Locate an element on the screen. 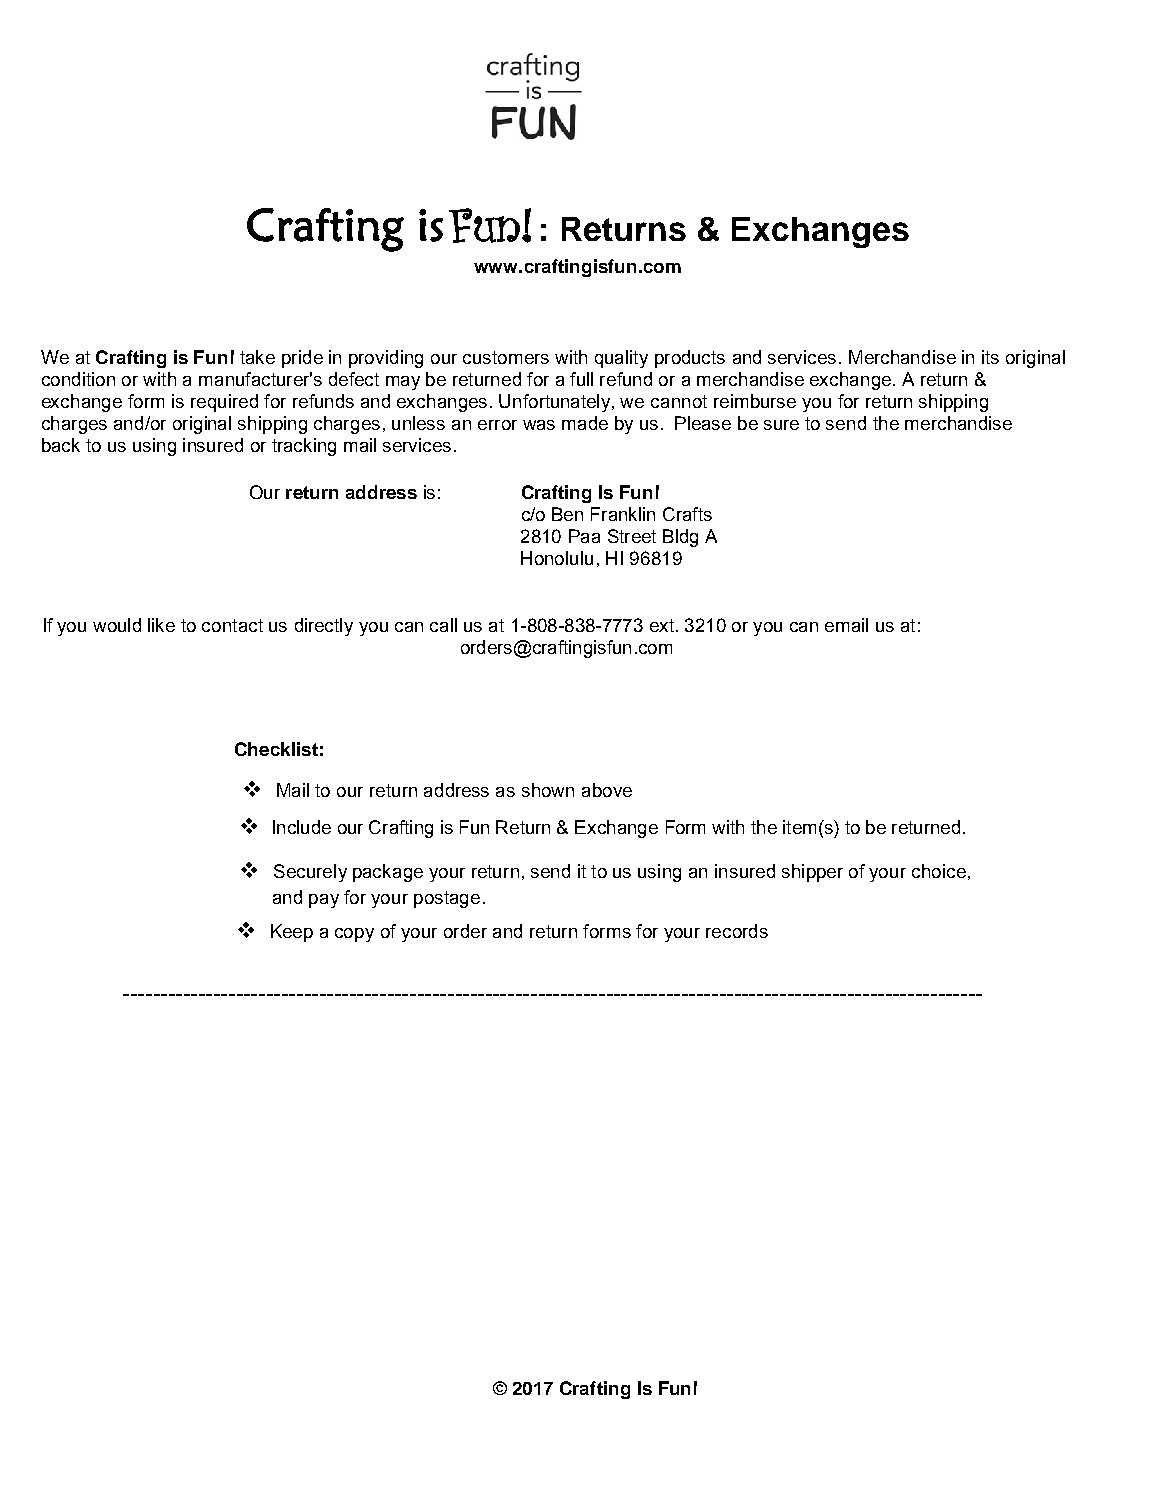 This screenshot has height=1496, width=1156. Checklist is located at coordinates (276, 749).
